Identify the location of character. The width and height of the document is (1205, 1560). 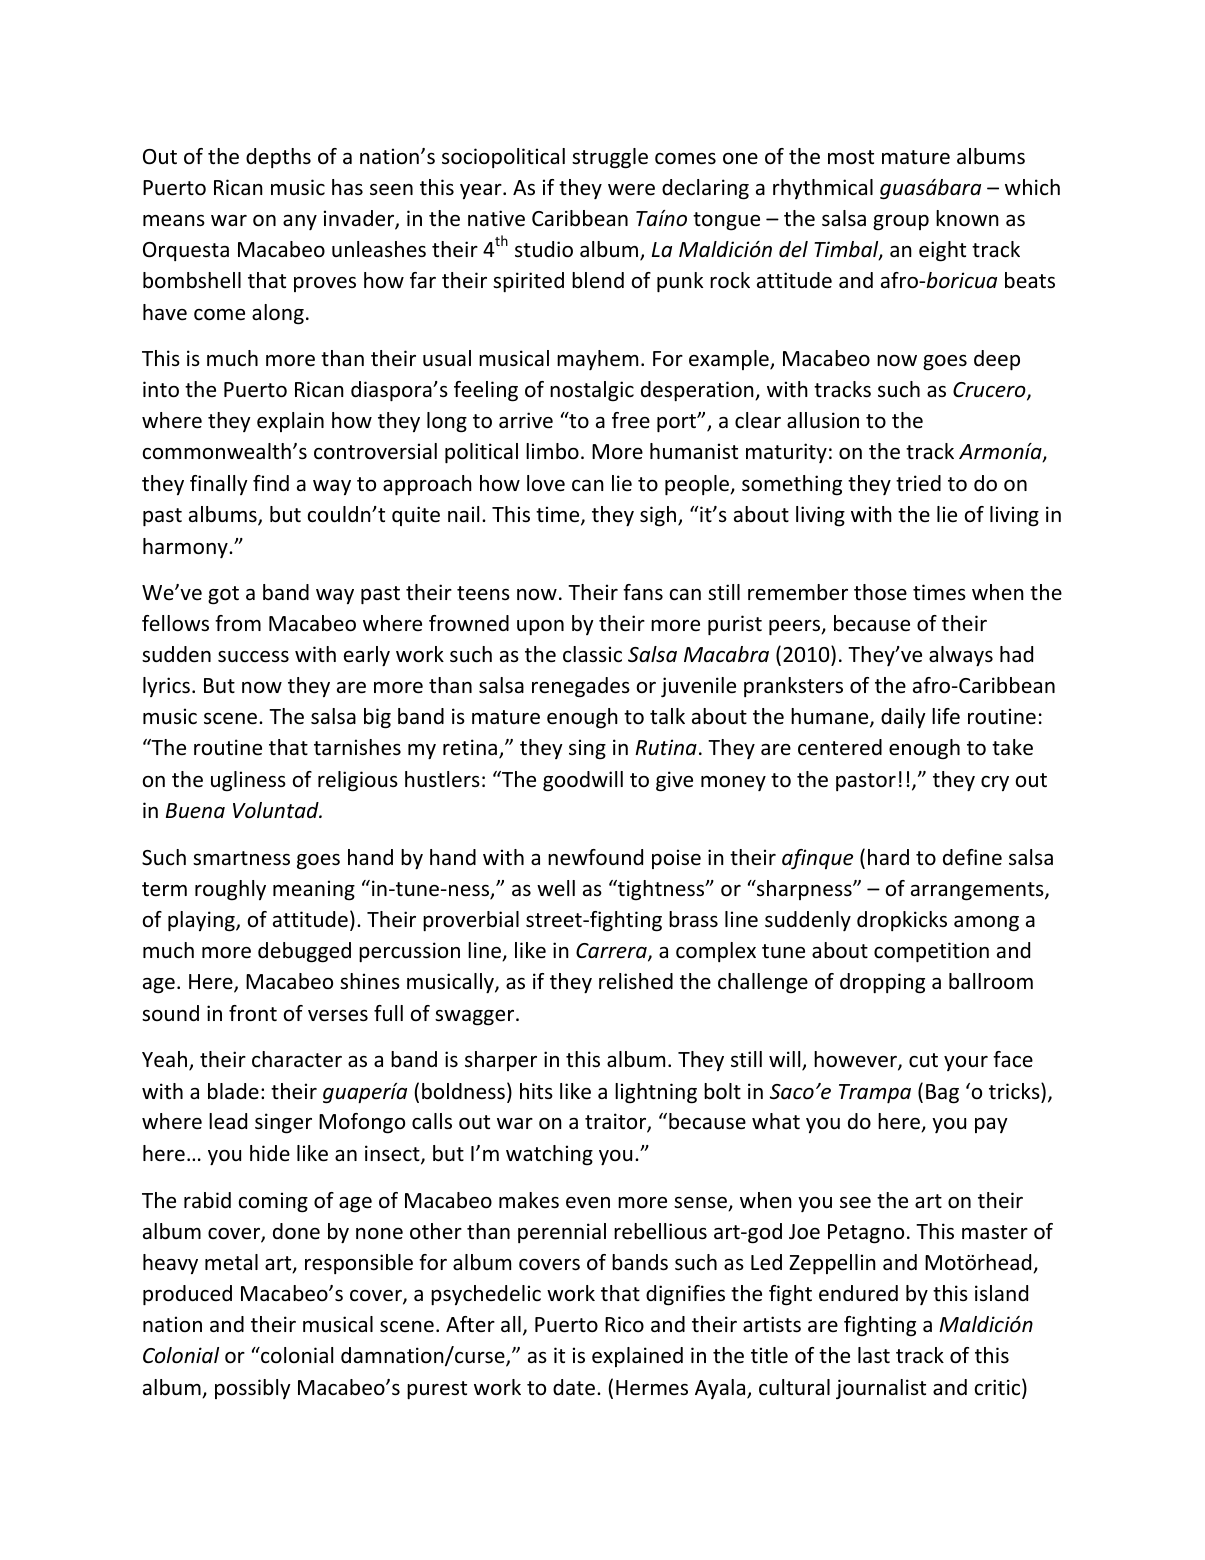
(297, 1059).
